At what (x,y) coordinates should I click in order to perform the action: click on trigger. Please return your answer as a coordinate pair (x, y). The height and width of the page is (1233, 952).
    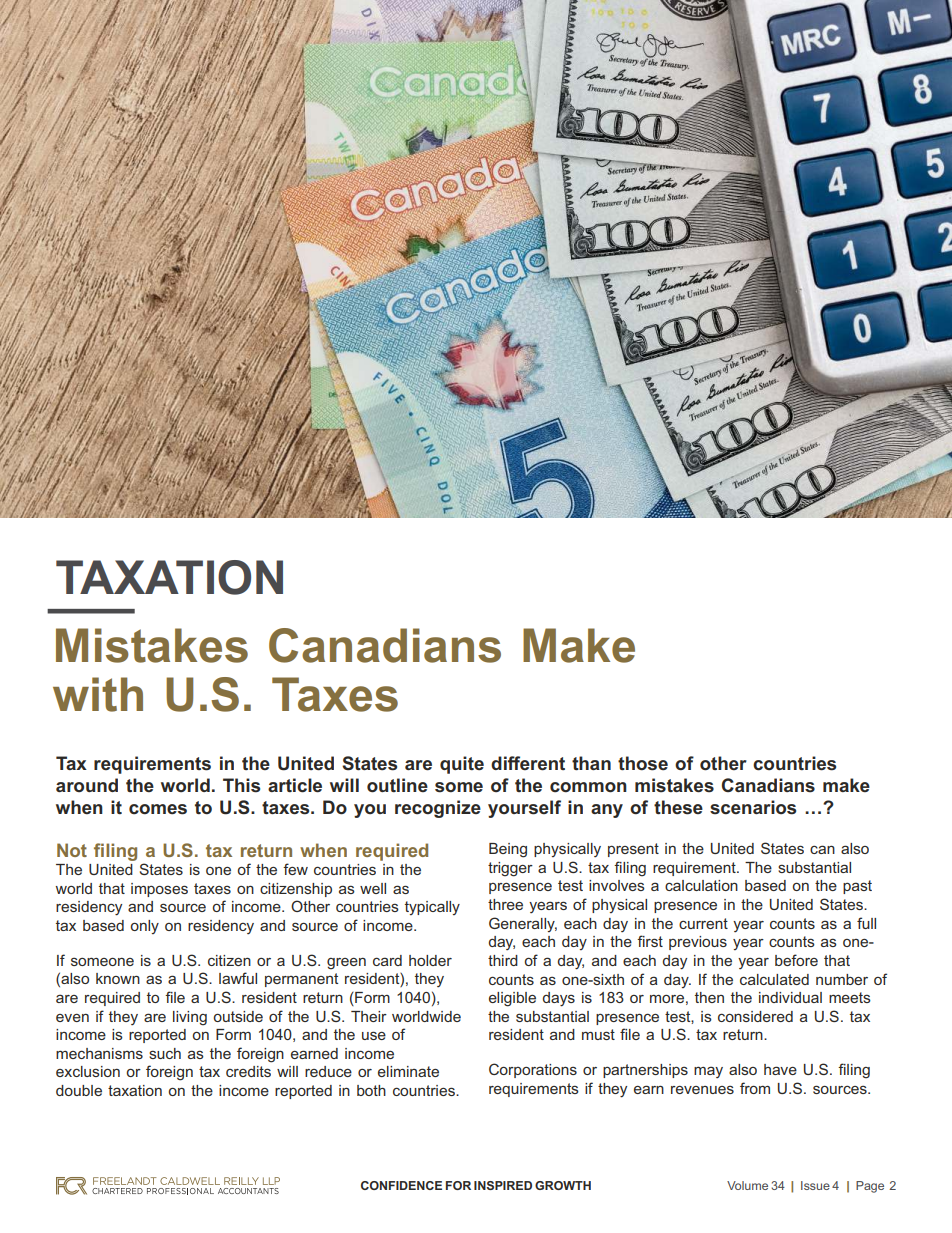
    Looking at the image, I should click on (510, 869).
